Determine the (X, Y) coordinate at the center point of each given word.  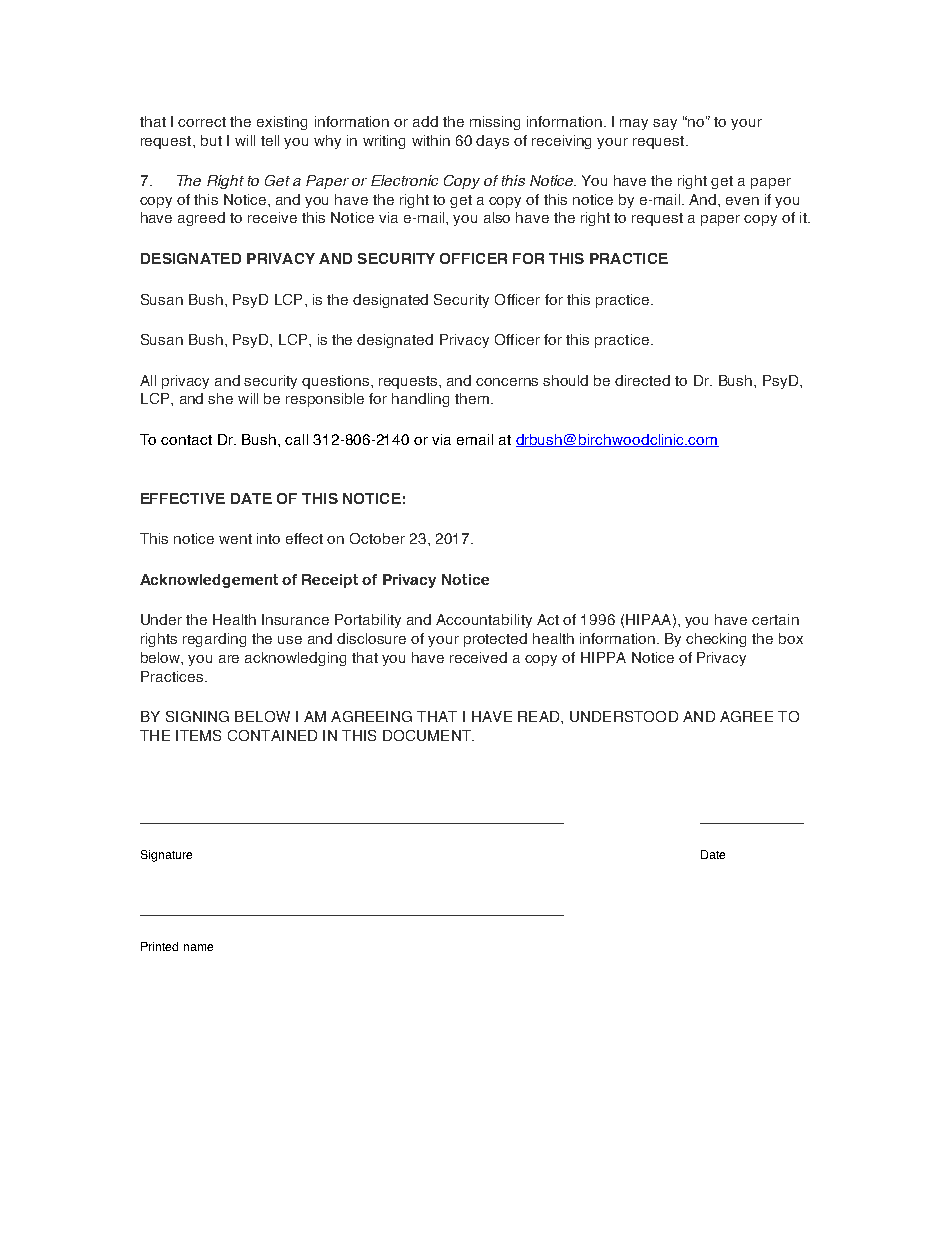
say (665, 124)
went (235, 539)
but (211, 140)
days (492, 142)
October (377, 538)
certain (775, 619)
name (198, 947)
